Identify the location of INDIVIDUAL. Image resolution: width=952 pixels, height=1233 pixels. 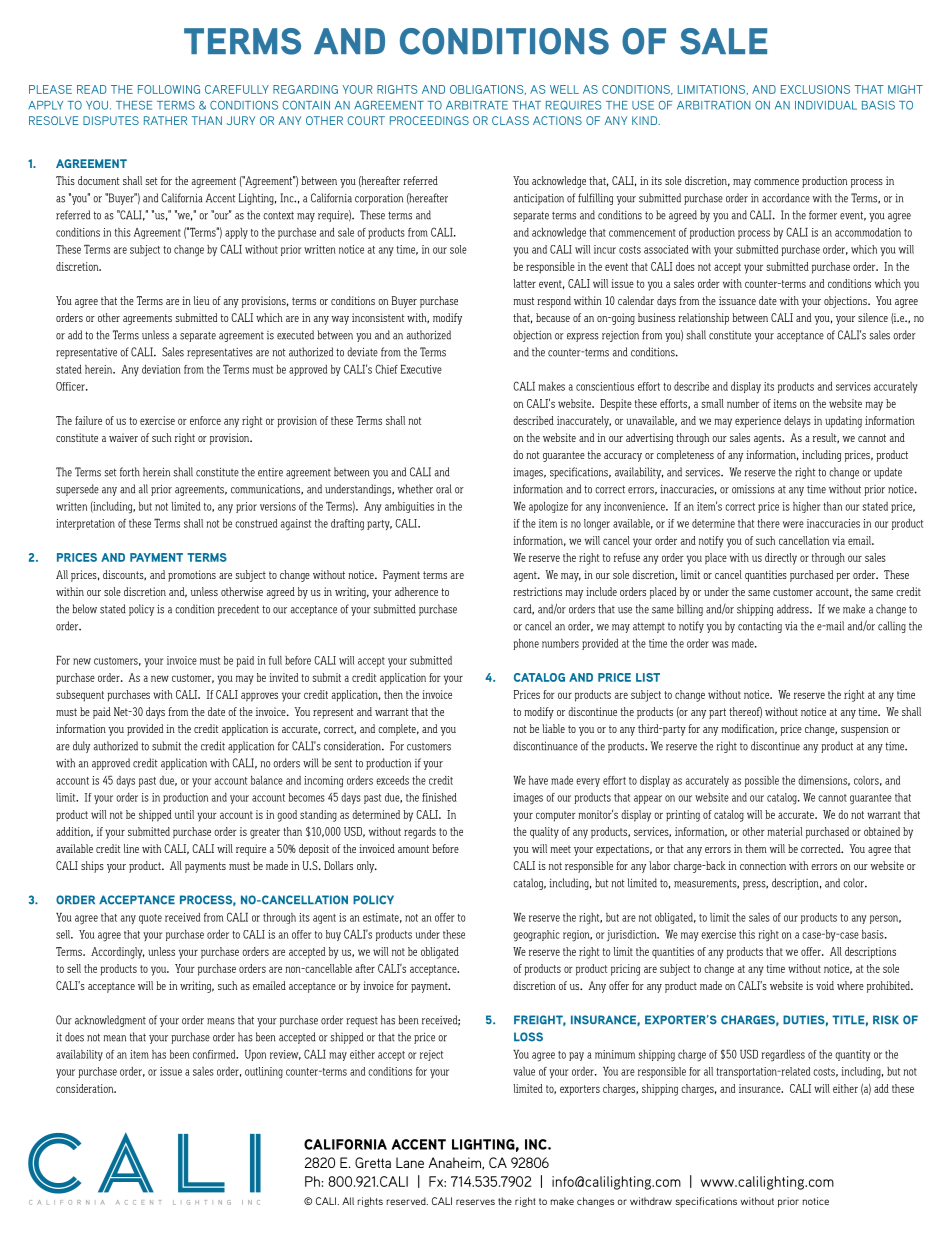
(826, 105).
